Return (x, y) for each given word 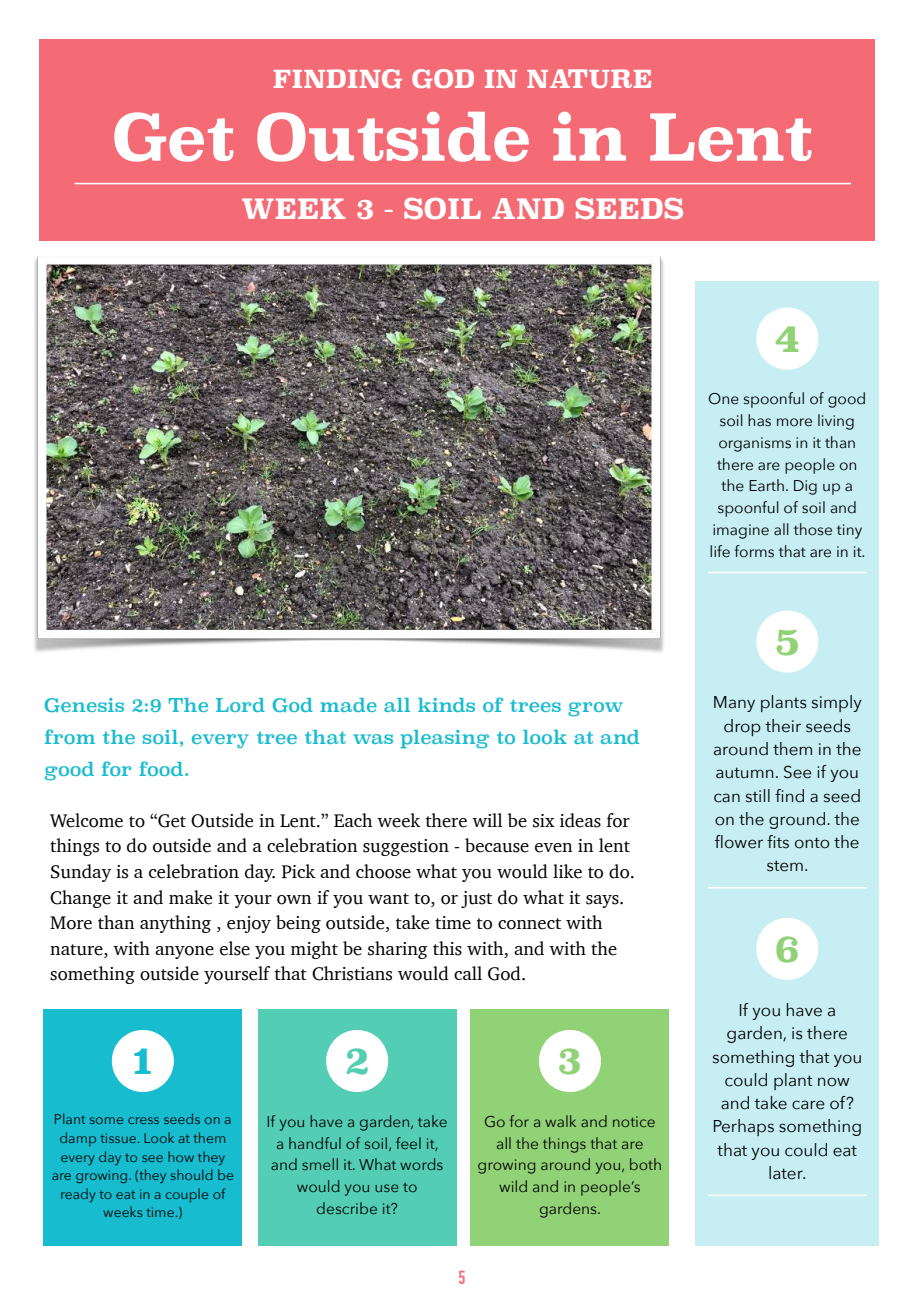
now (834, 1082)
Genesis (84, 705)
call (468, 973)
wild (513, 1186)
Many (734, 704)
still (758, 796)
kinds (446, 705)
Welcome (86, 820)
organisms (755, 444)
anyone (184, 952)
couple (187, 1195)
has (759, 420)
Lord (240, 705)
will (487, 820)
